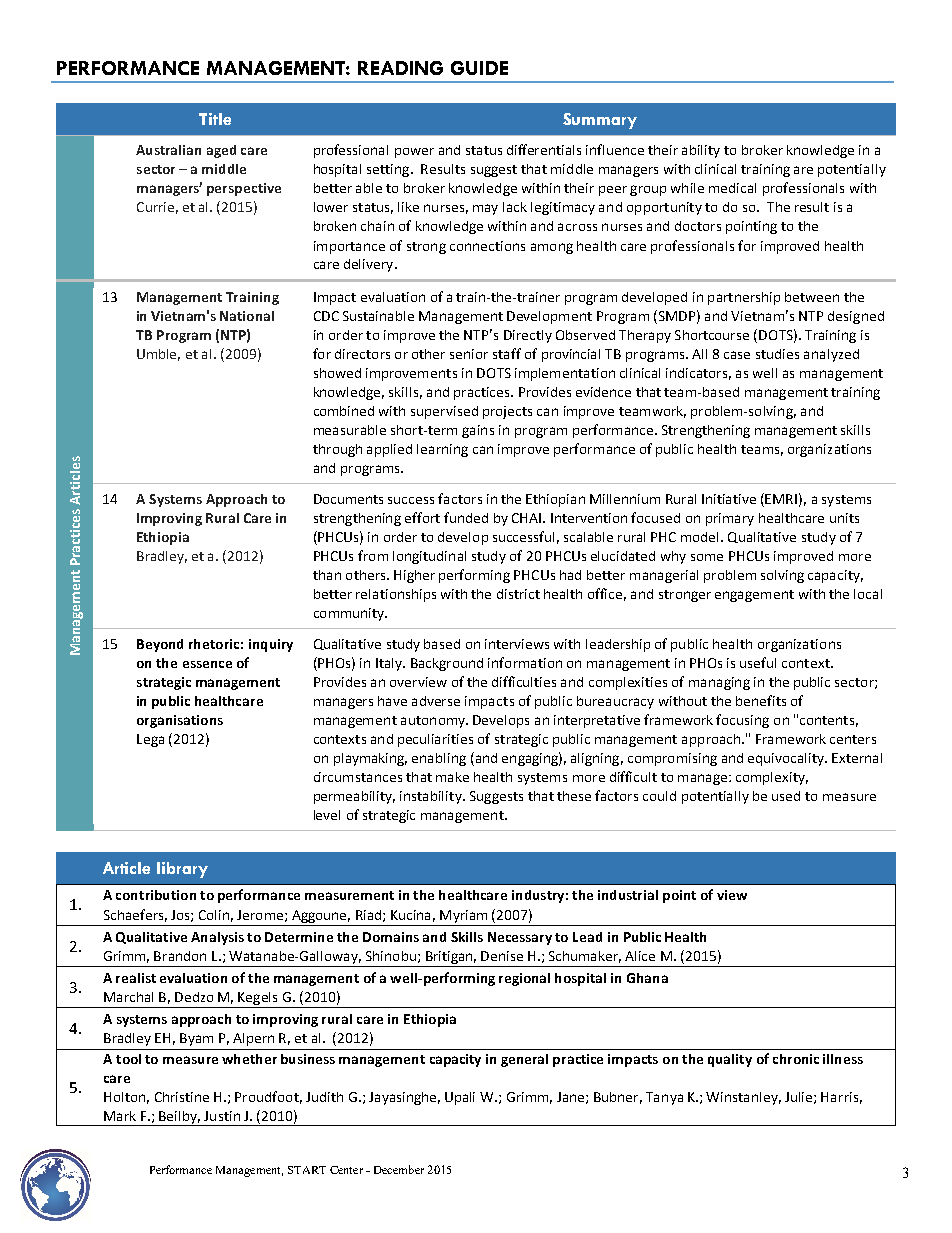 The width and height of the screenshot is (952, 1233). What do you see at coordinates (222, 1116) in the screenshot?
I see `Justin` at bounding box center [222, 1116].
